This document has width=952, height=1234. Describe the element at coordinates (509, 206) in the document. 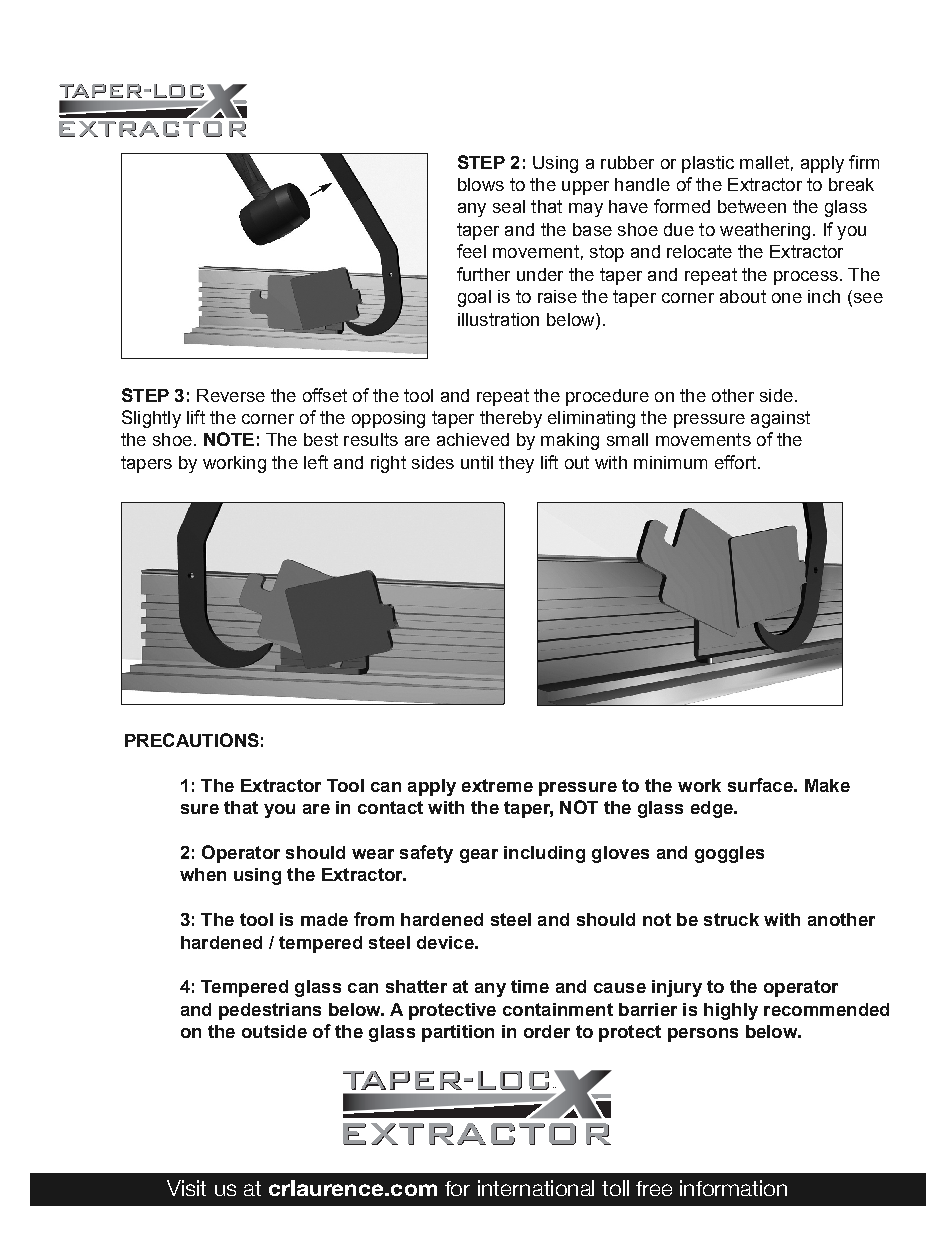

I see `seal` at that location.
